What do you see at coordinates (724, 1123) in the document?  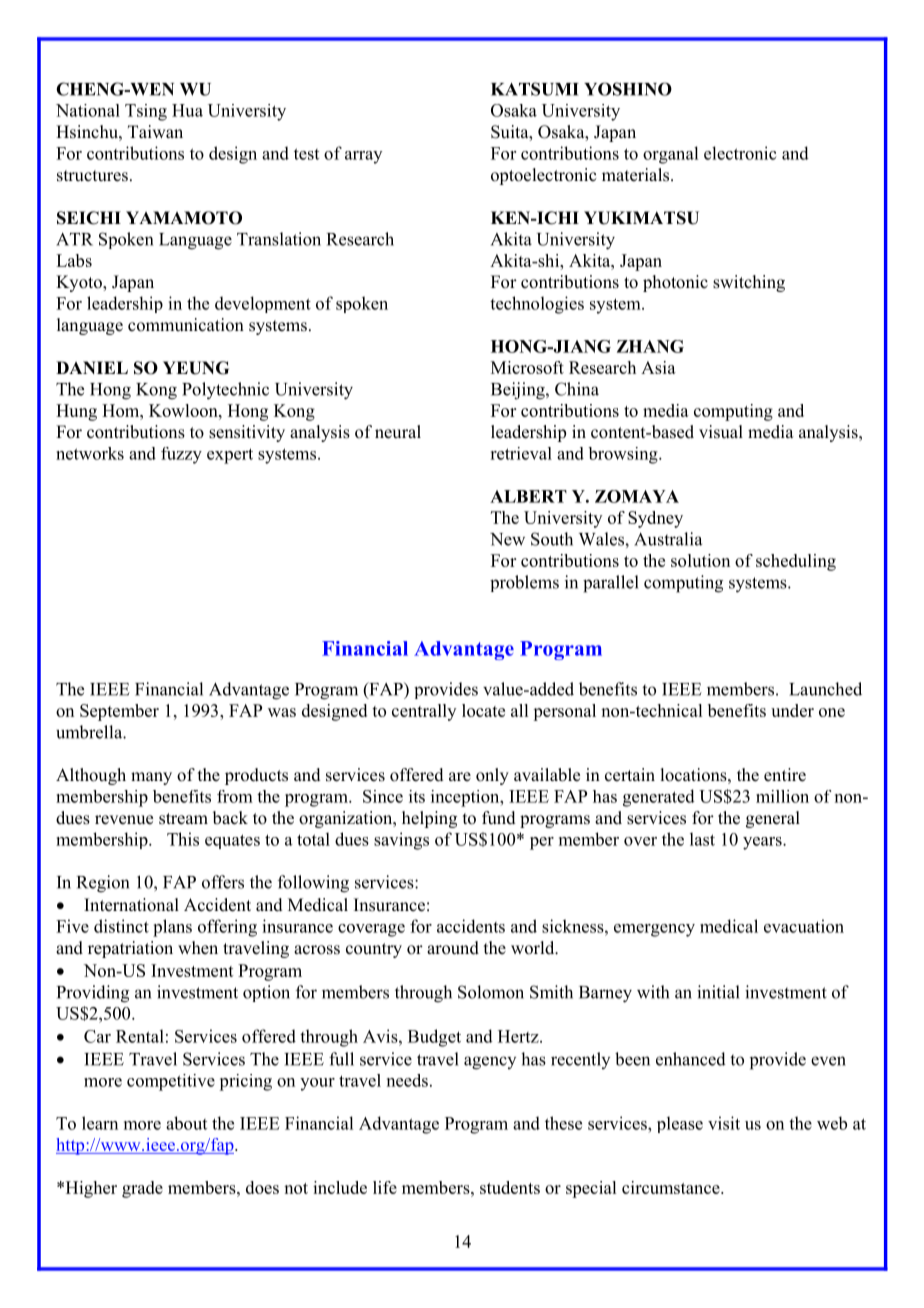 I see `visit` at bounding box center [724, 1123].
